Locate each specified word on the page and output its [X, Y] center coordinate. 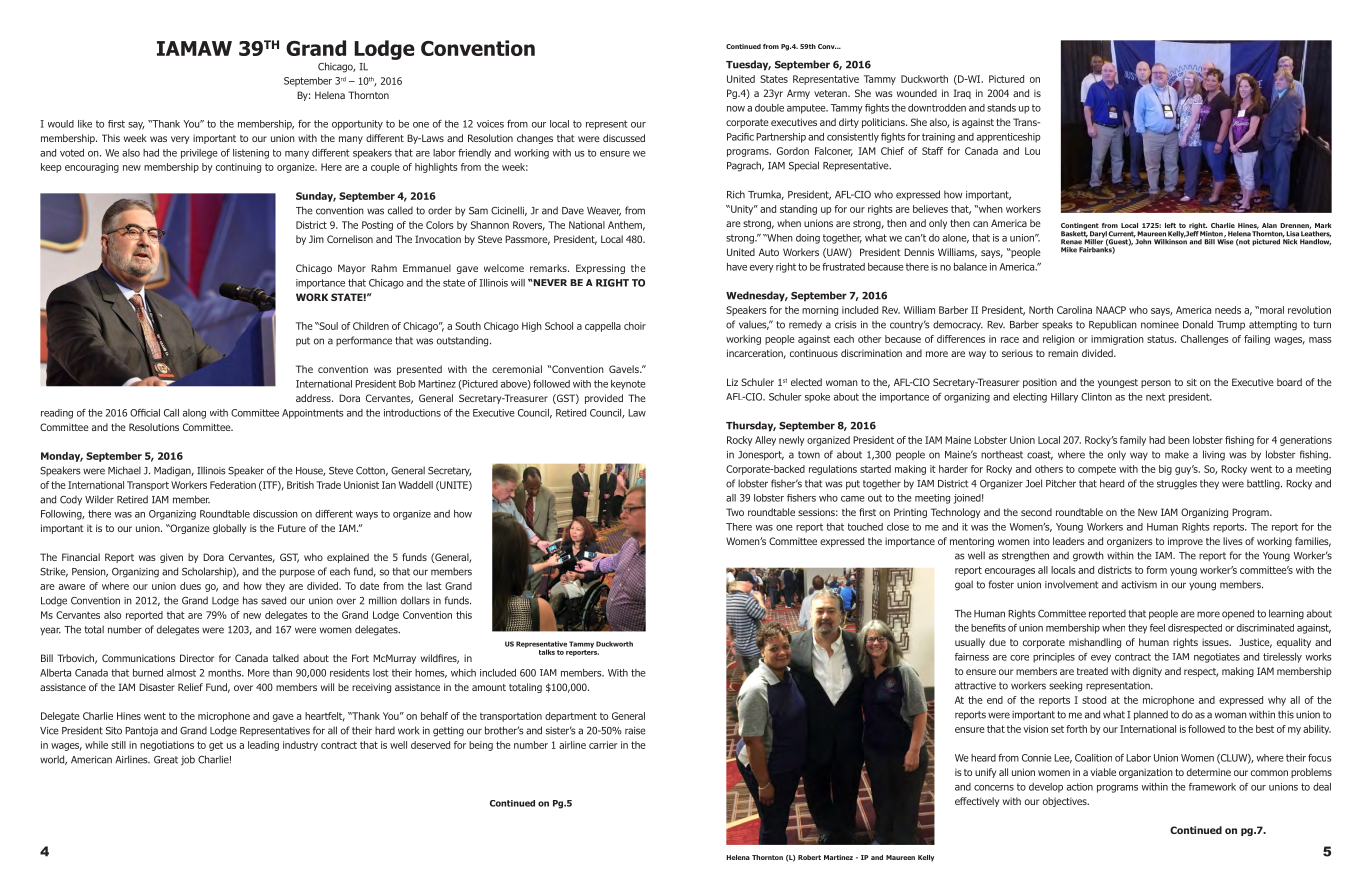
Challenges [1205, 340]
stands [1001, 108]
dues [190, 586]
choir [635, 326]
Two [735, 512]
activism [1139, 585]
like [85, 124]
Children [371, 326]
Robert [809, 857]
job [188, 760]
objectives [1066, 802]
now [736, 109]
